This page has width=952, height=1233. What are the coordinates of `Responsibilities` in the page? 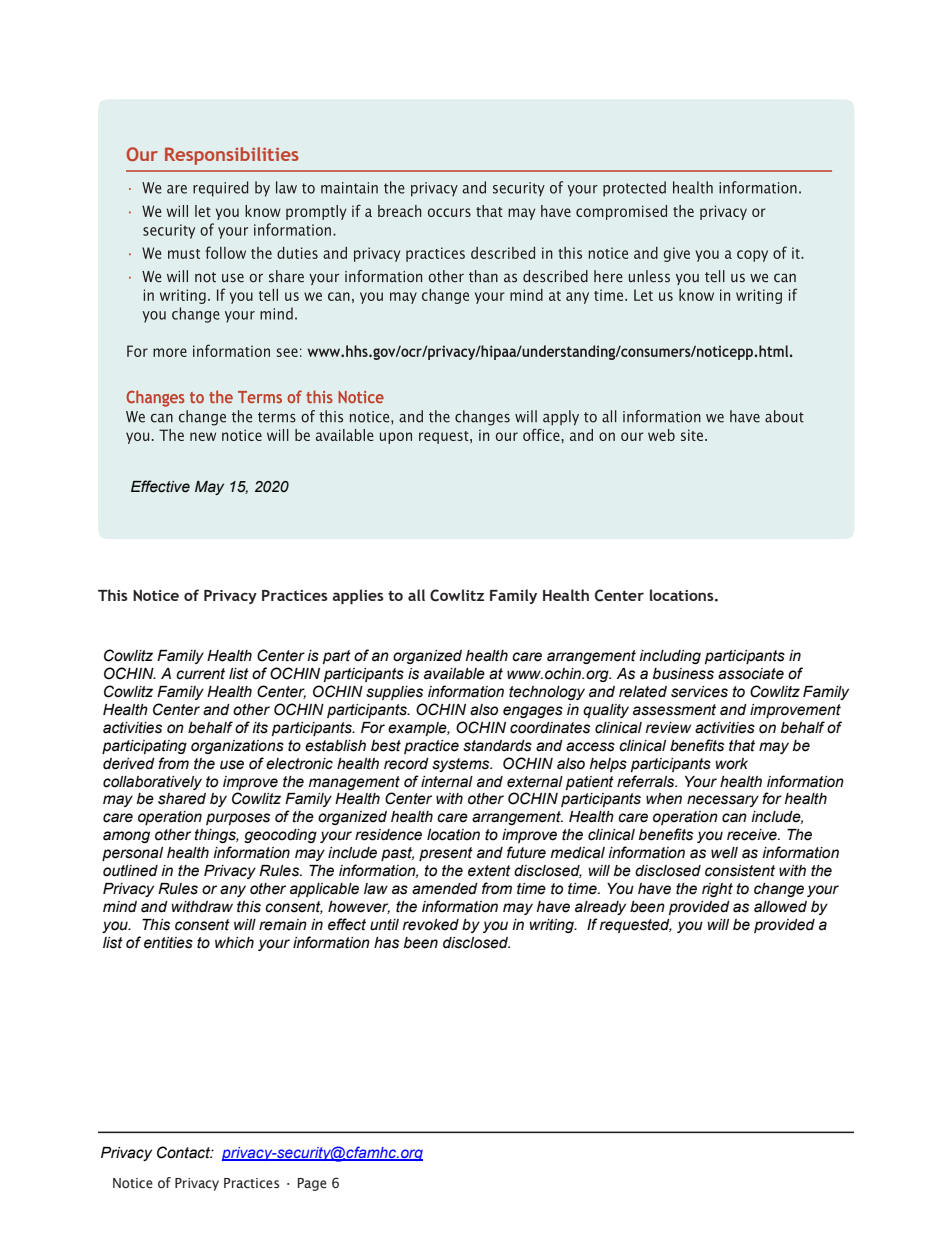 It's located at (232, 156).
